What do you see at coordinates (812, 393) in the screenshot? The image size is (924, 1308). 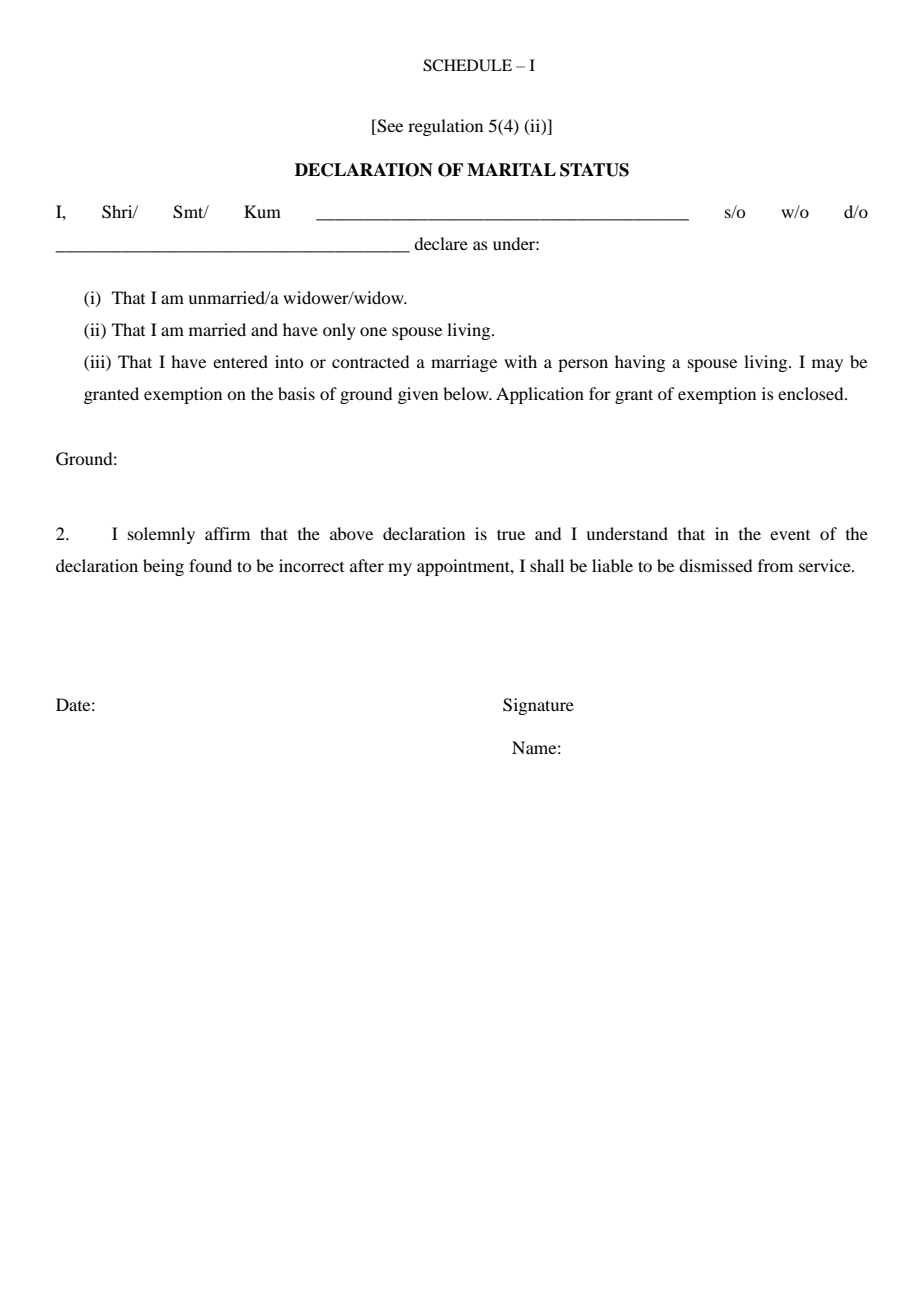 I see `enclosed` at bounding box center [812, 393].
